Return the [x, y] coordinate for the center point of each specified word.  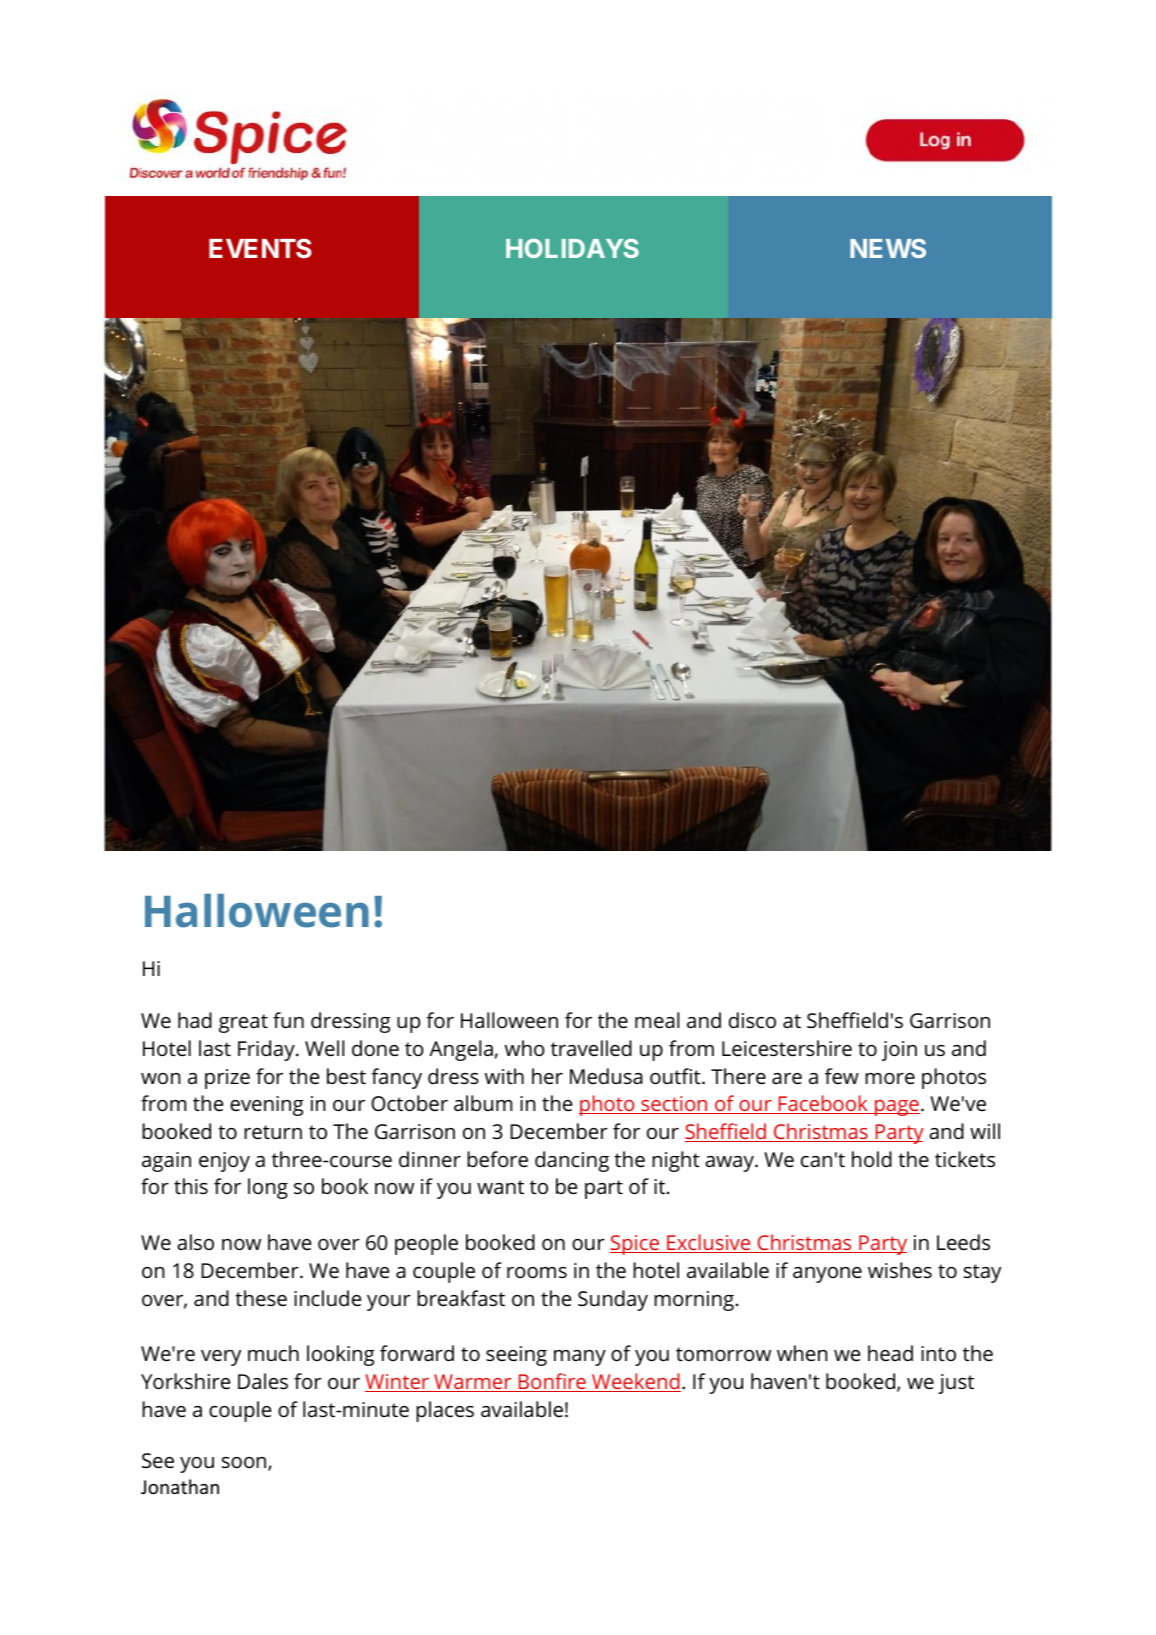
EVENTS [260, 248]
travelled [591, 1048]
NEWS [888, 248]
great [243, 1023]
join [899, 1051]
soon [245, 1464]
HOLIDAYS [572, 248]
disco [752, 1020]
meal [657, 1020]
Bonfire [552, 1382]
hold [872, 1159]
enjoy [224, 1162]
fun [288, 1020]
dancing [572, 1161]
